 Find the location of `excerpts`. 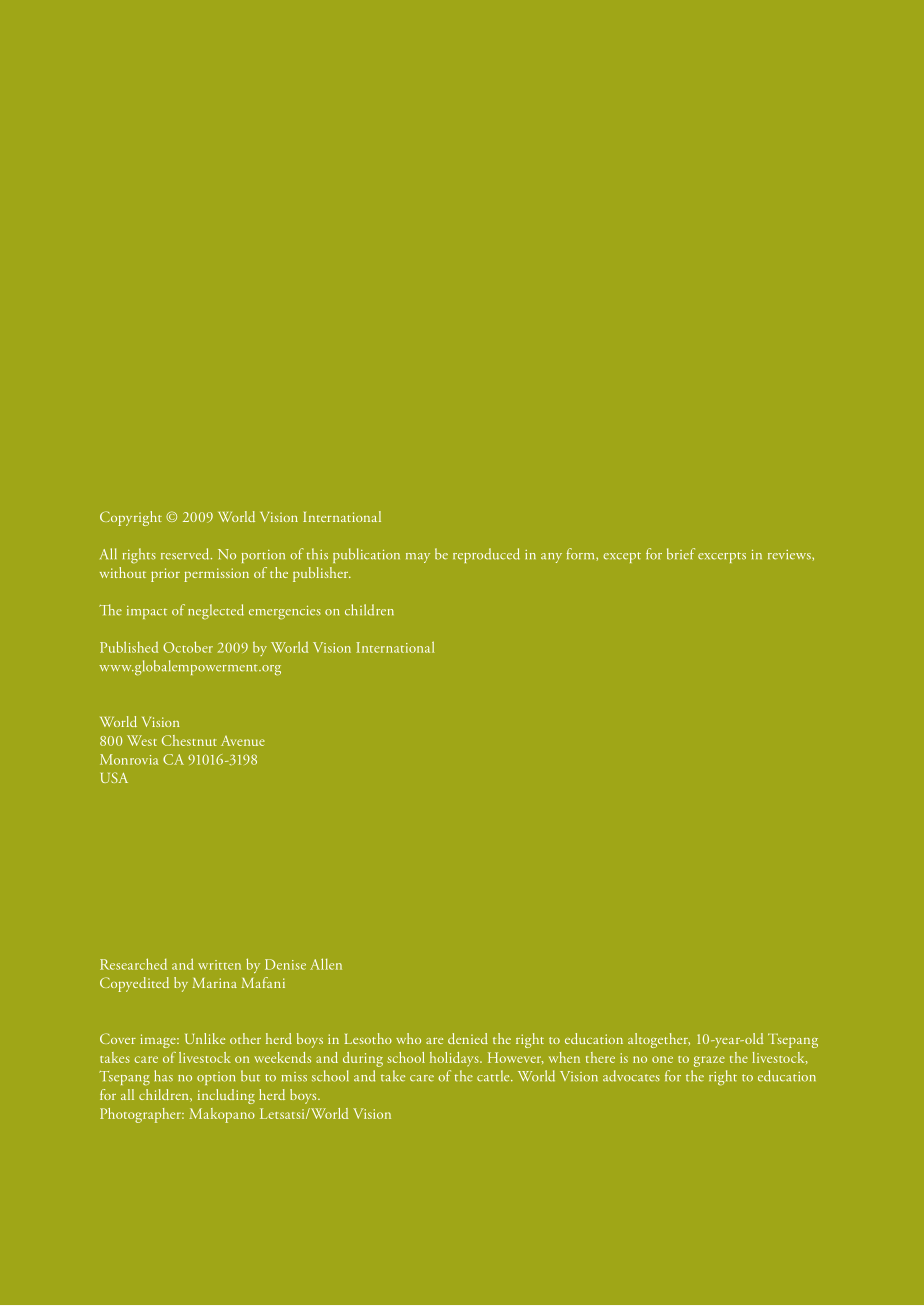

excerpts is located at coordinates (722, 557).
